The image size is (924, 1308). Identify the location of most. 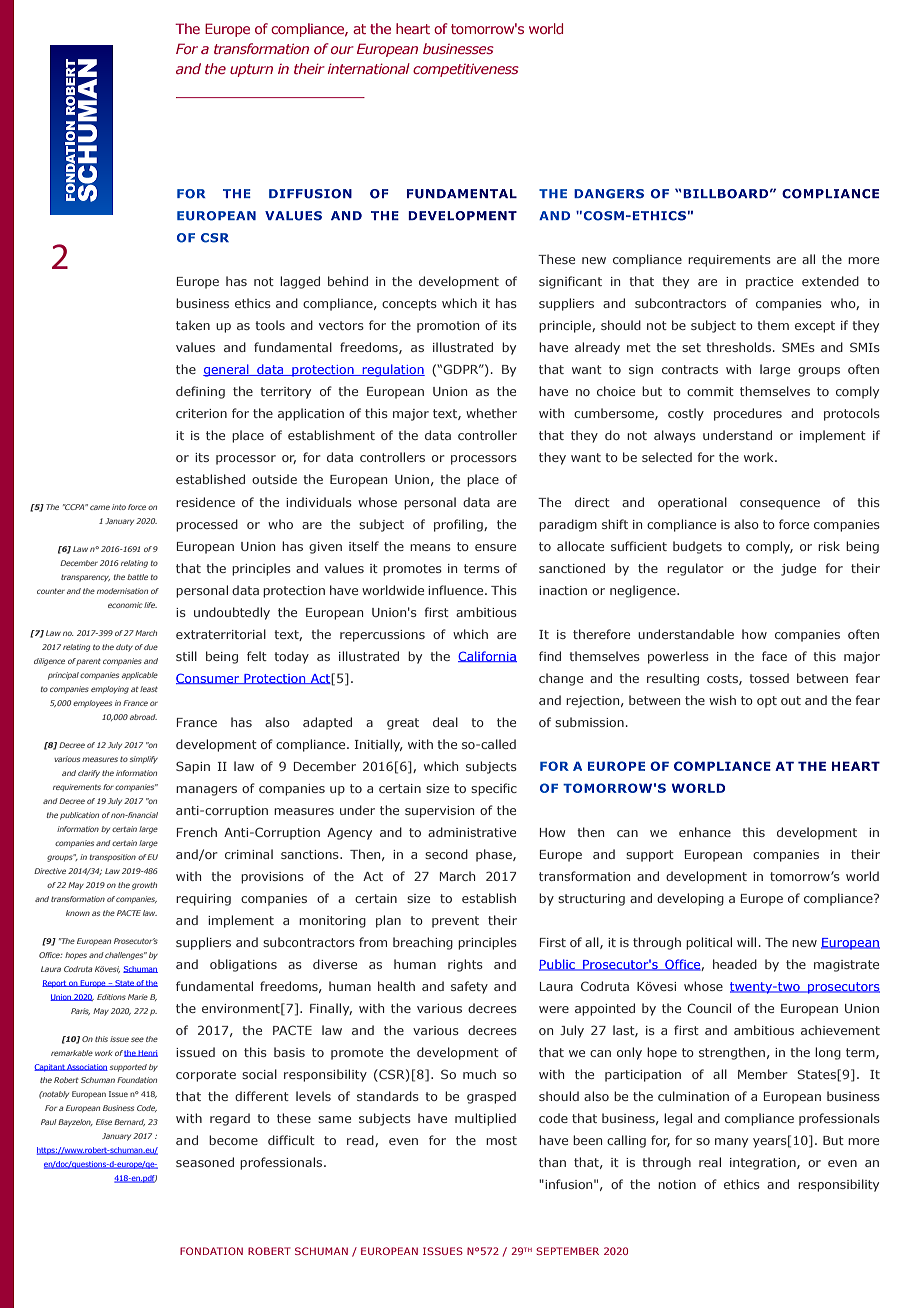
(501, 1140).
